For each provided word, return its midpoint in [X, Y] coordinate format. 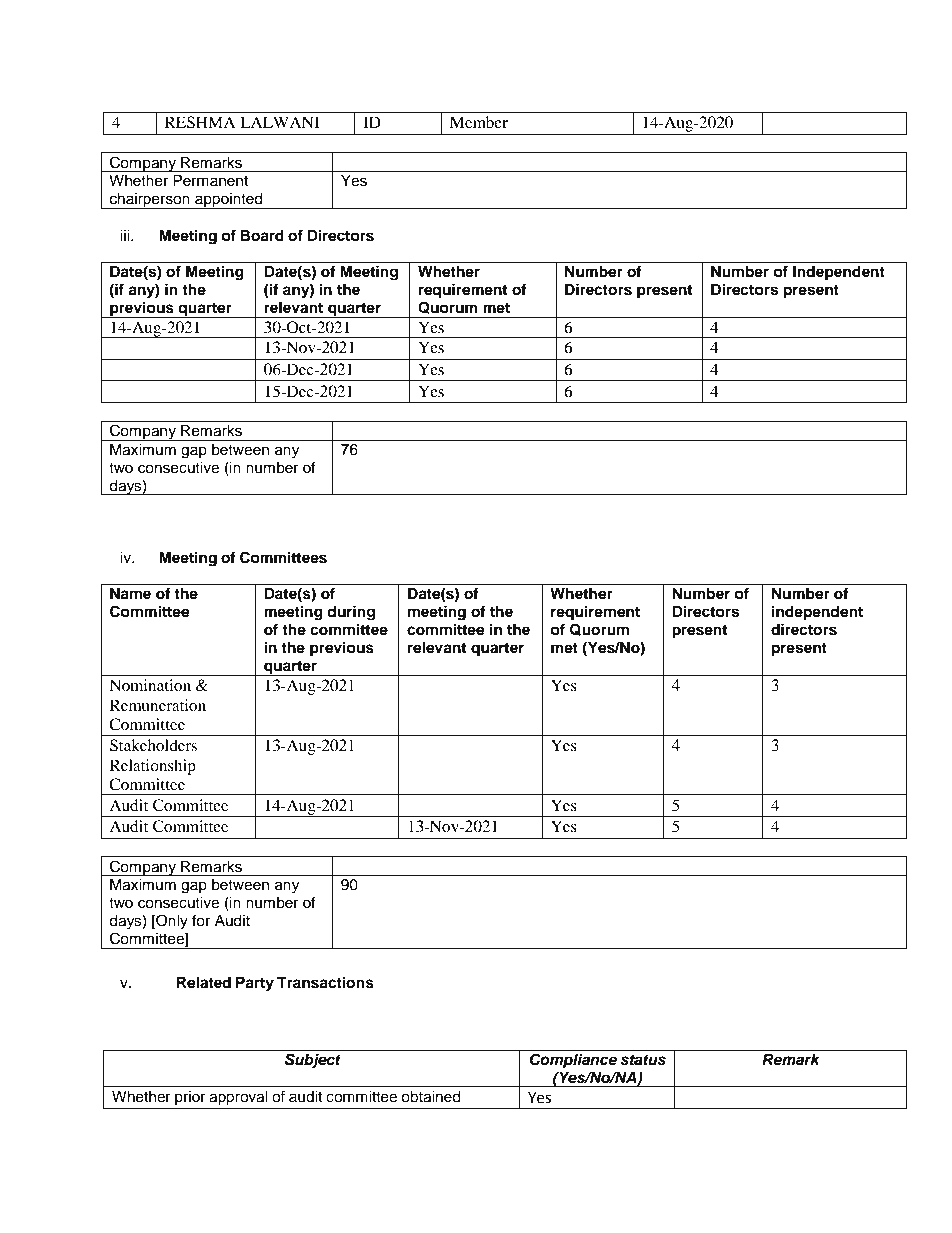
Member [479, 122]
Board [262, 236]
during [351, 613]
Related [204, 983]
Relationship [153, 767]
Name [130, 594]
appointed [229, 201]
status [643, 1060]
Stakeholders [153, 745]
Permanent [210, 181]
